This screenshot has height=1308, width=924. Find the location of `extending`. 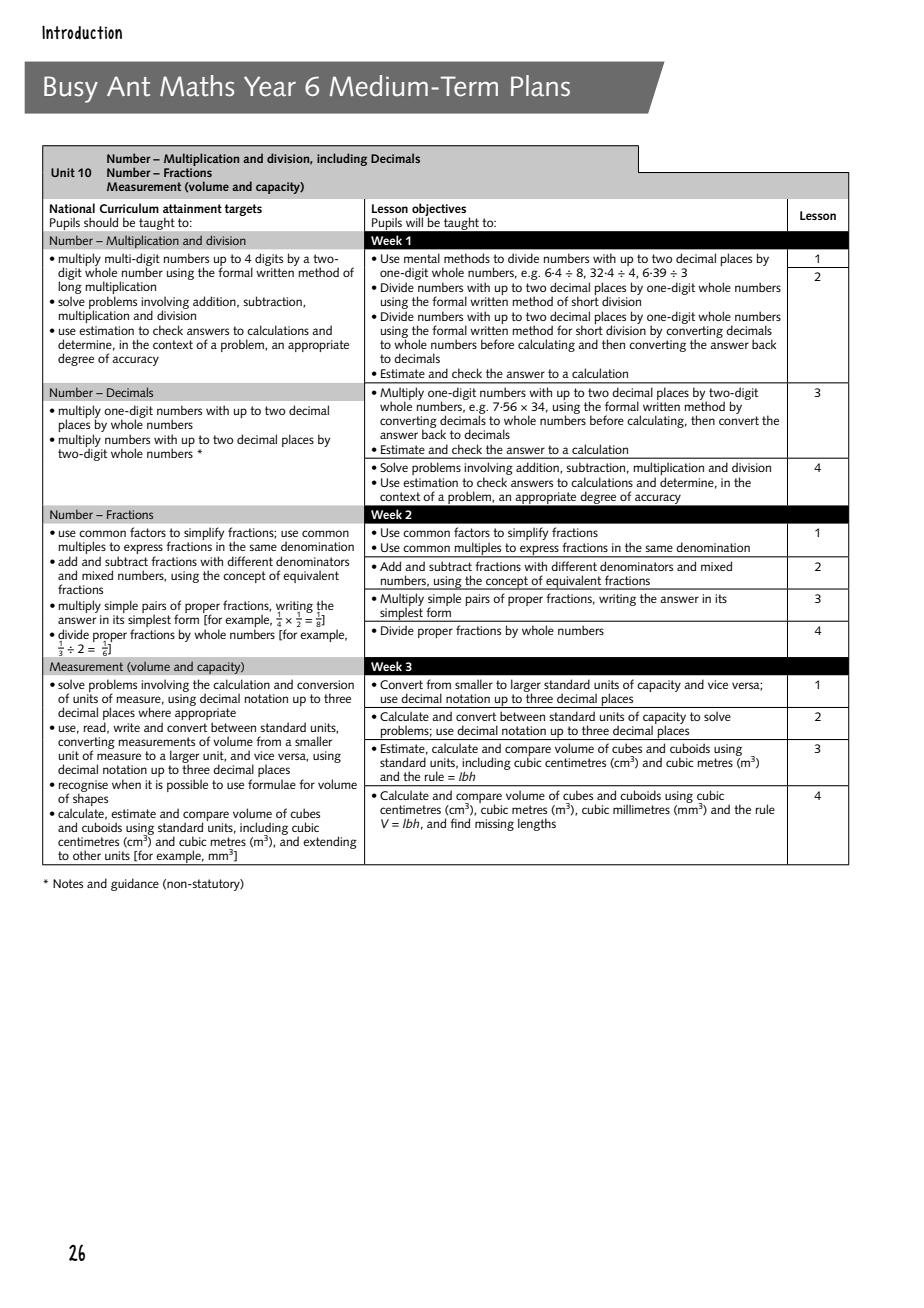

extending is located at coordinates (330, 842).
